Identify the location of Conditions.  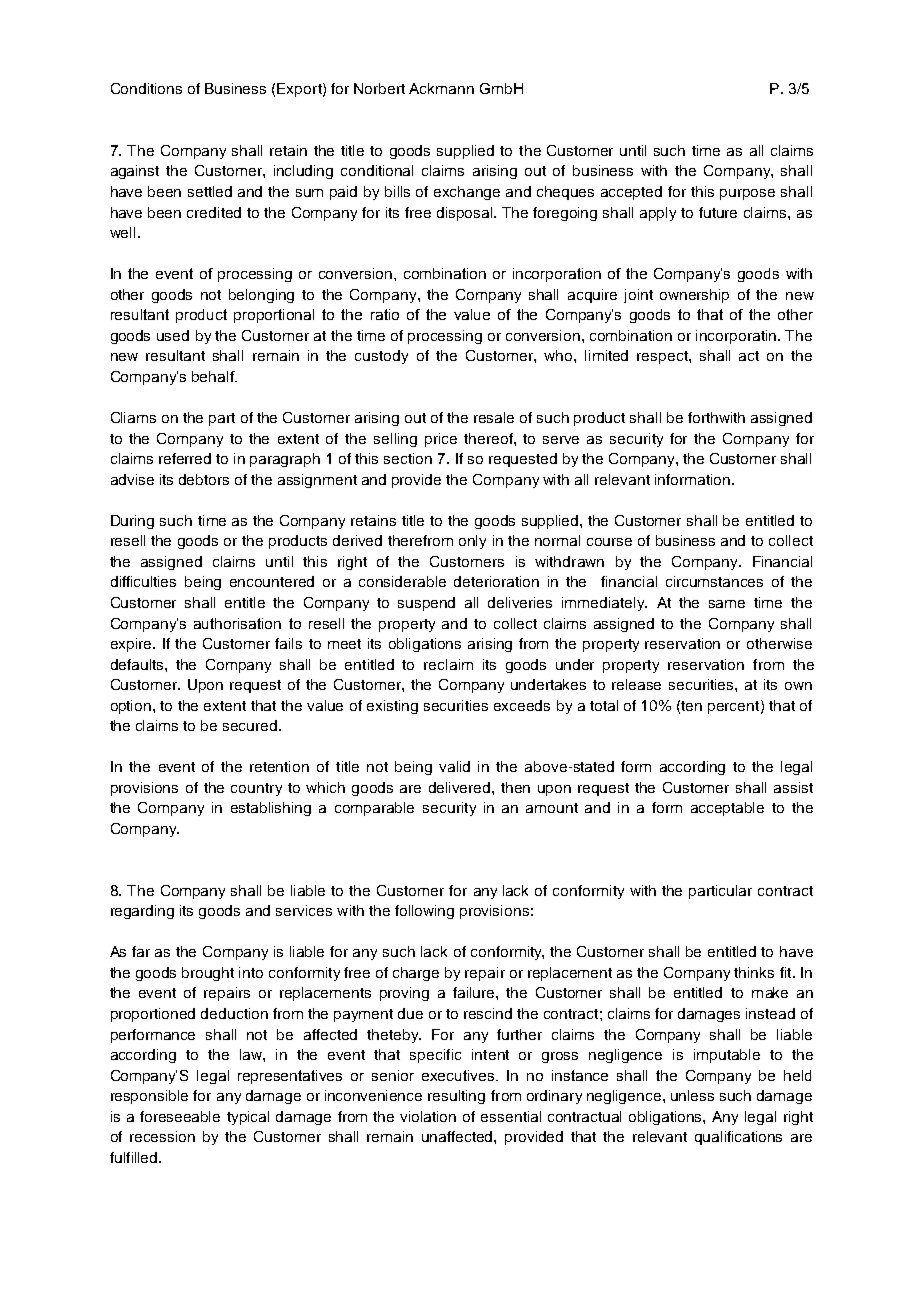
(146, 88).
